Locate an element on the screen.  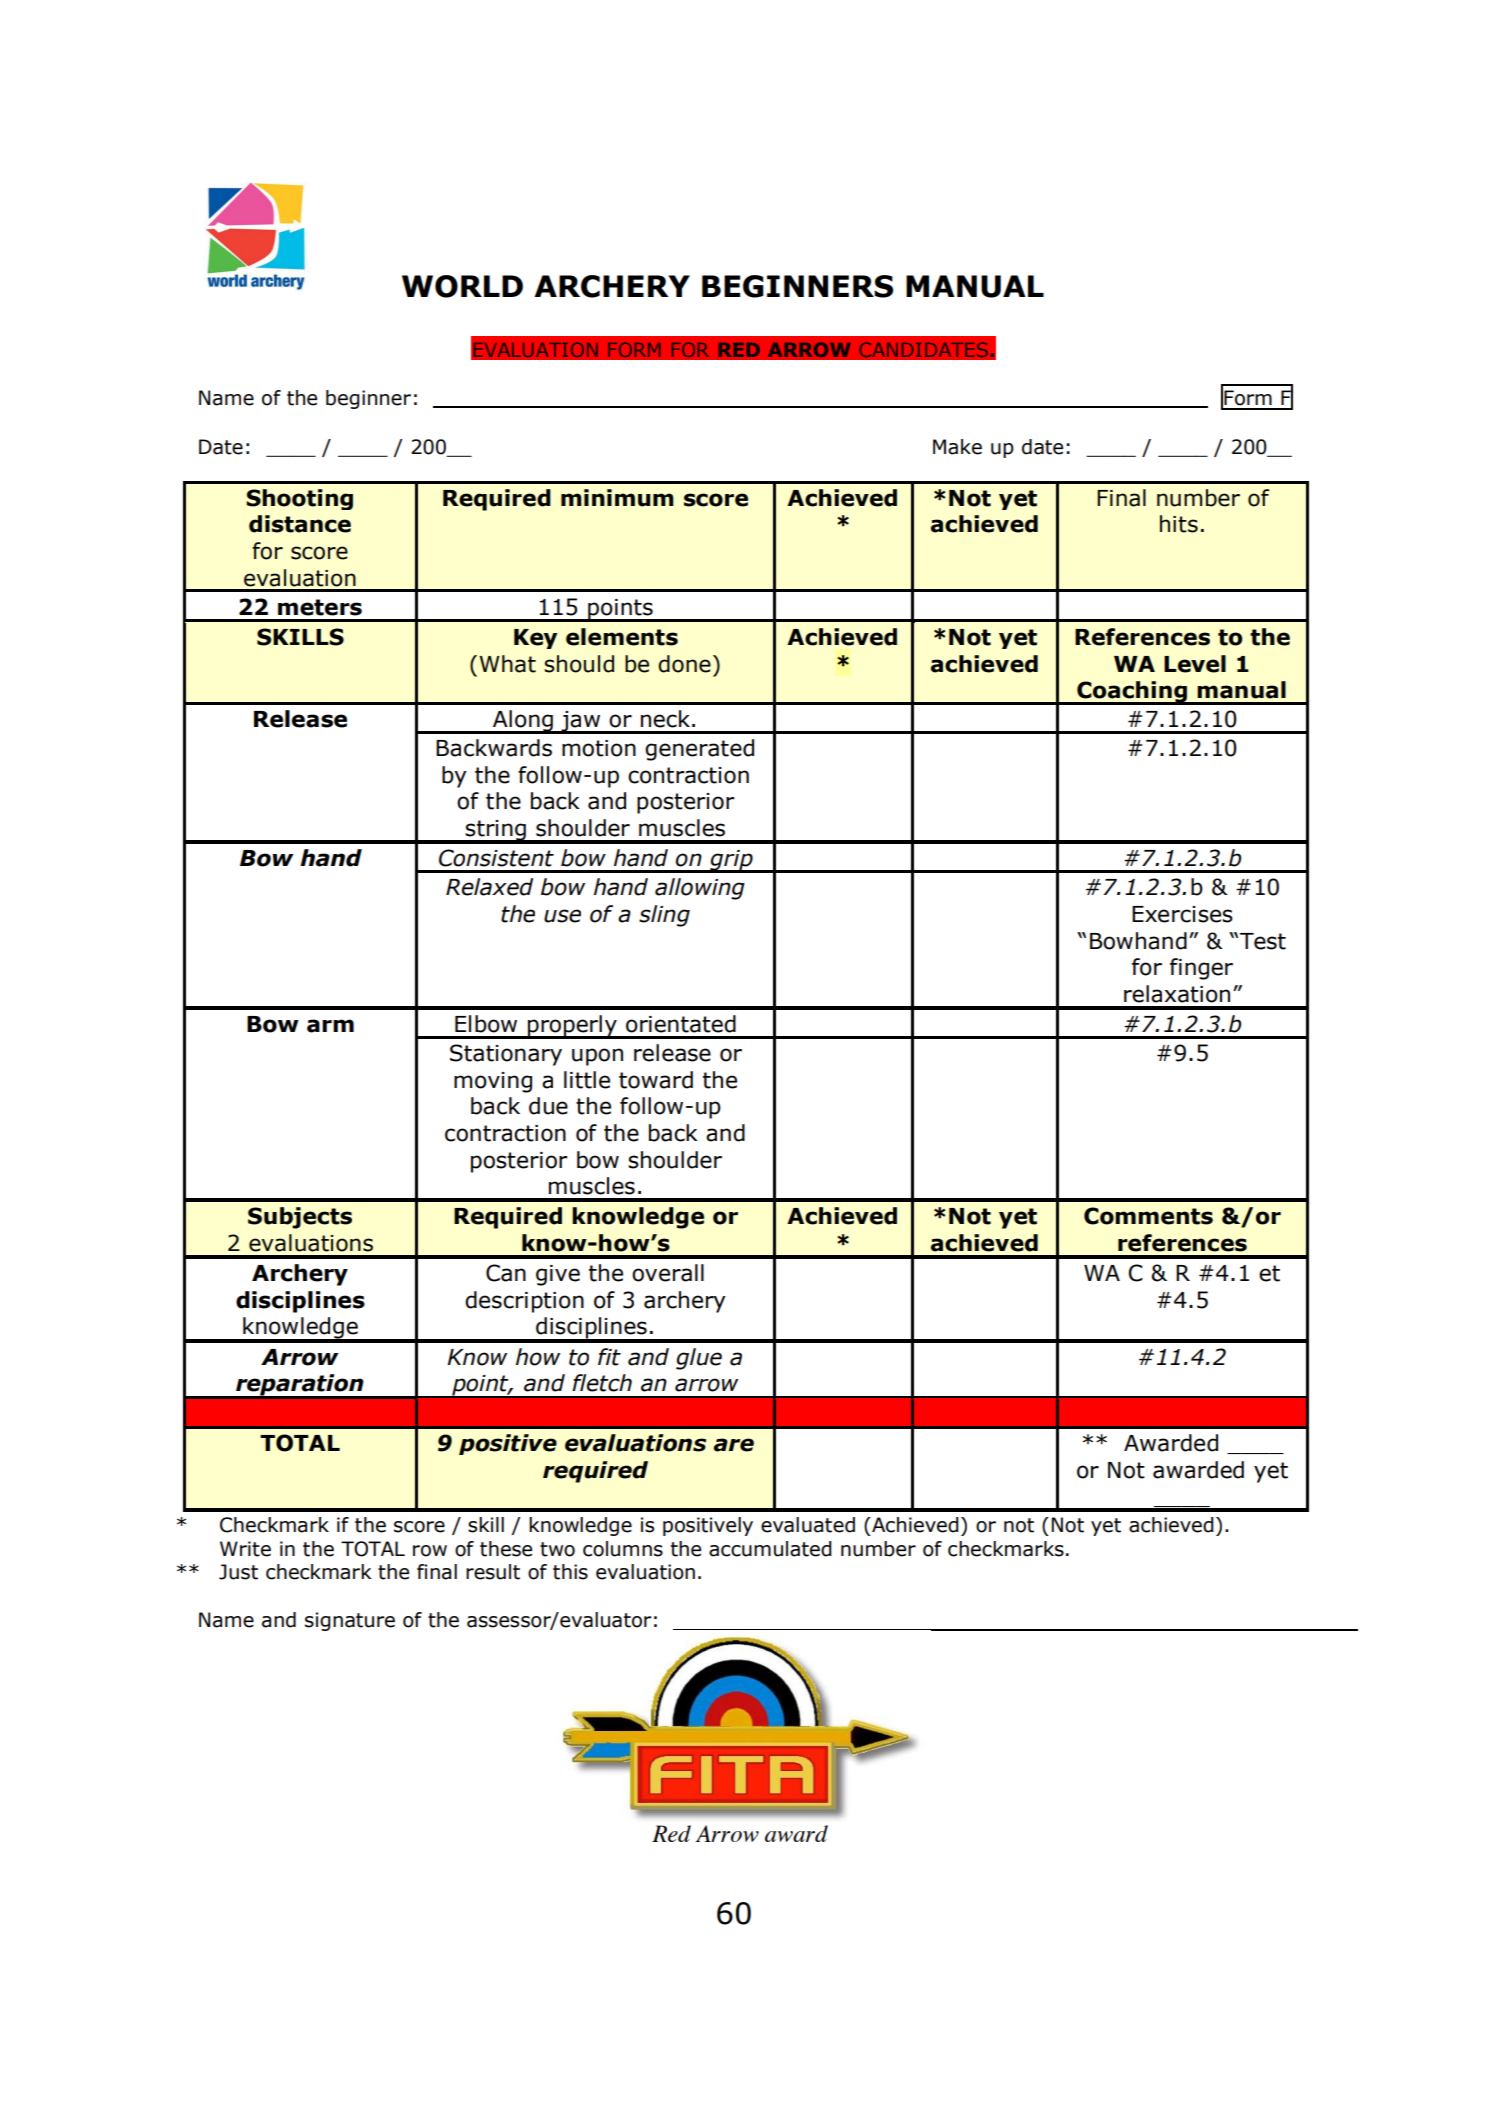
Make is located at coordinates (957, 447).
